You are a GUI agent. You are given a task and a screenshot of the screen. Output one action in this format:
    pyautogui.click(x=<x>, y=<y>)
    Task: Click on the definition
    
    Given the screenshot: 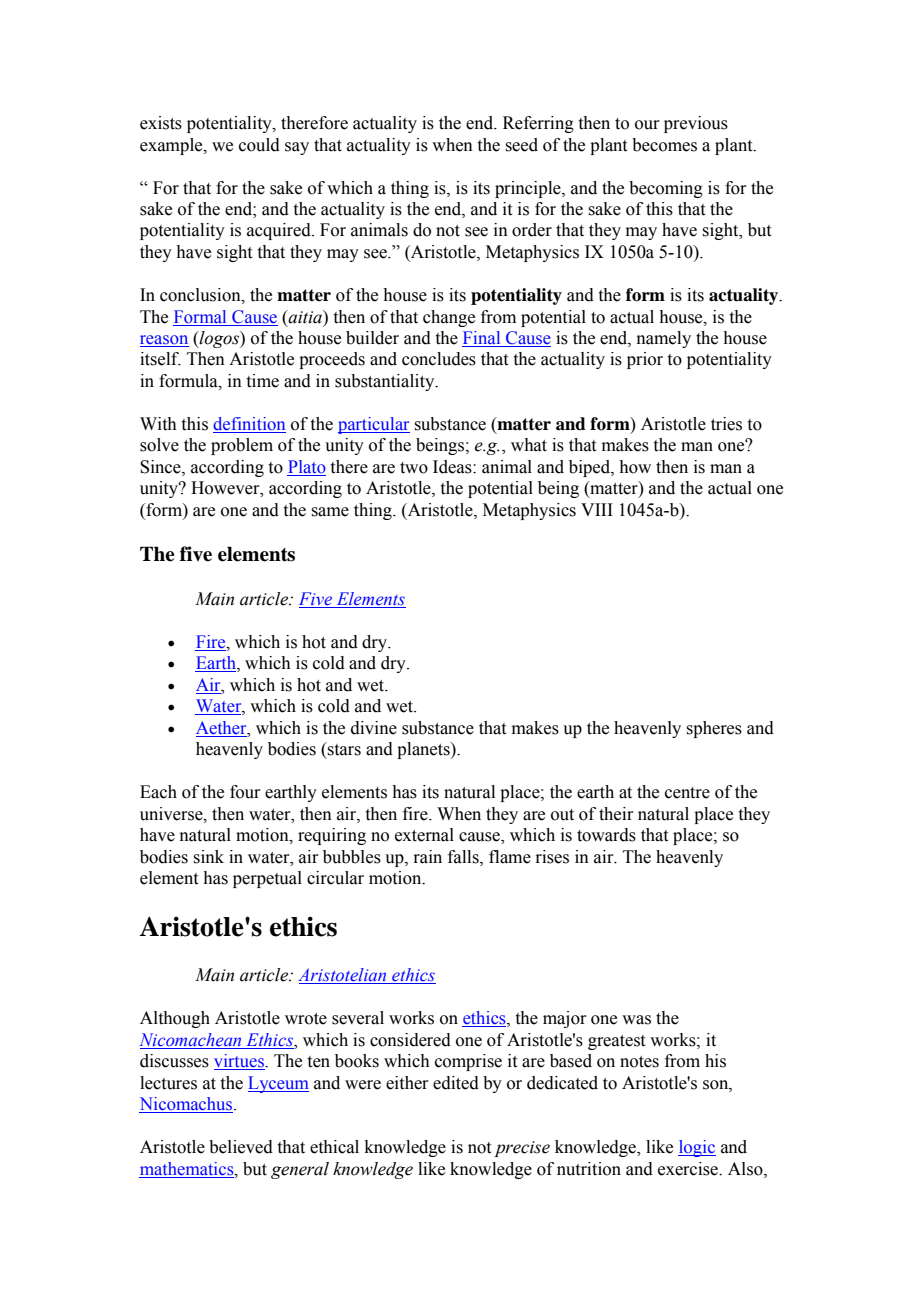 What is the action you would take?
    pyautogui.click(x=249, y=425)
